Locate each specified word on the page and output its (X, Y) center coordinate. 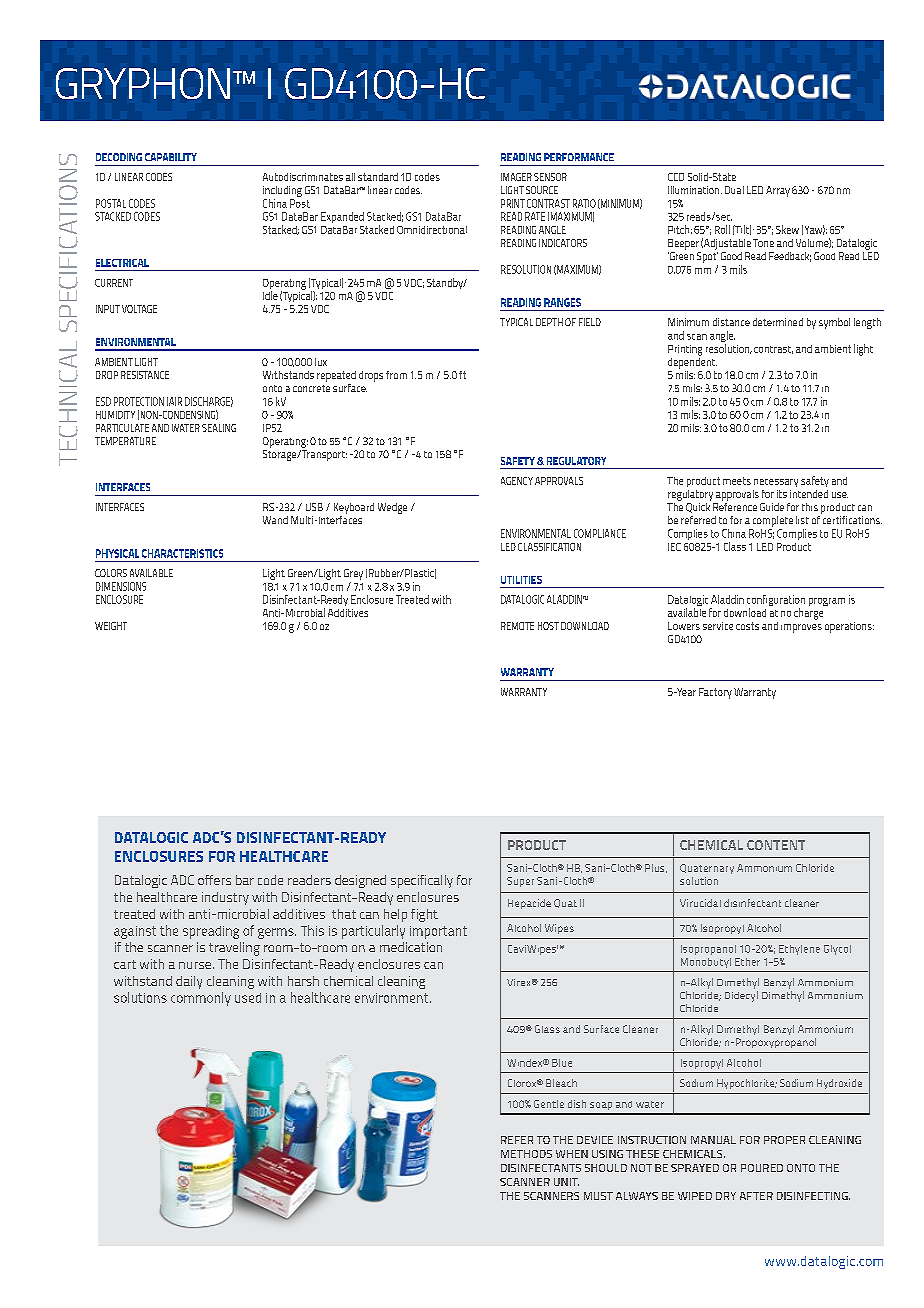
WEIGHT (111, 626)
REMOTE (517, 626)
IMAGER (516, 177)
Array (778, 191)
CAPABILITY (171, 157)
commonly (201, 999)
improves (801, 626)
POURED (762, 1168)
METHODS (526, 1154)
